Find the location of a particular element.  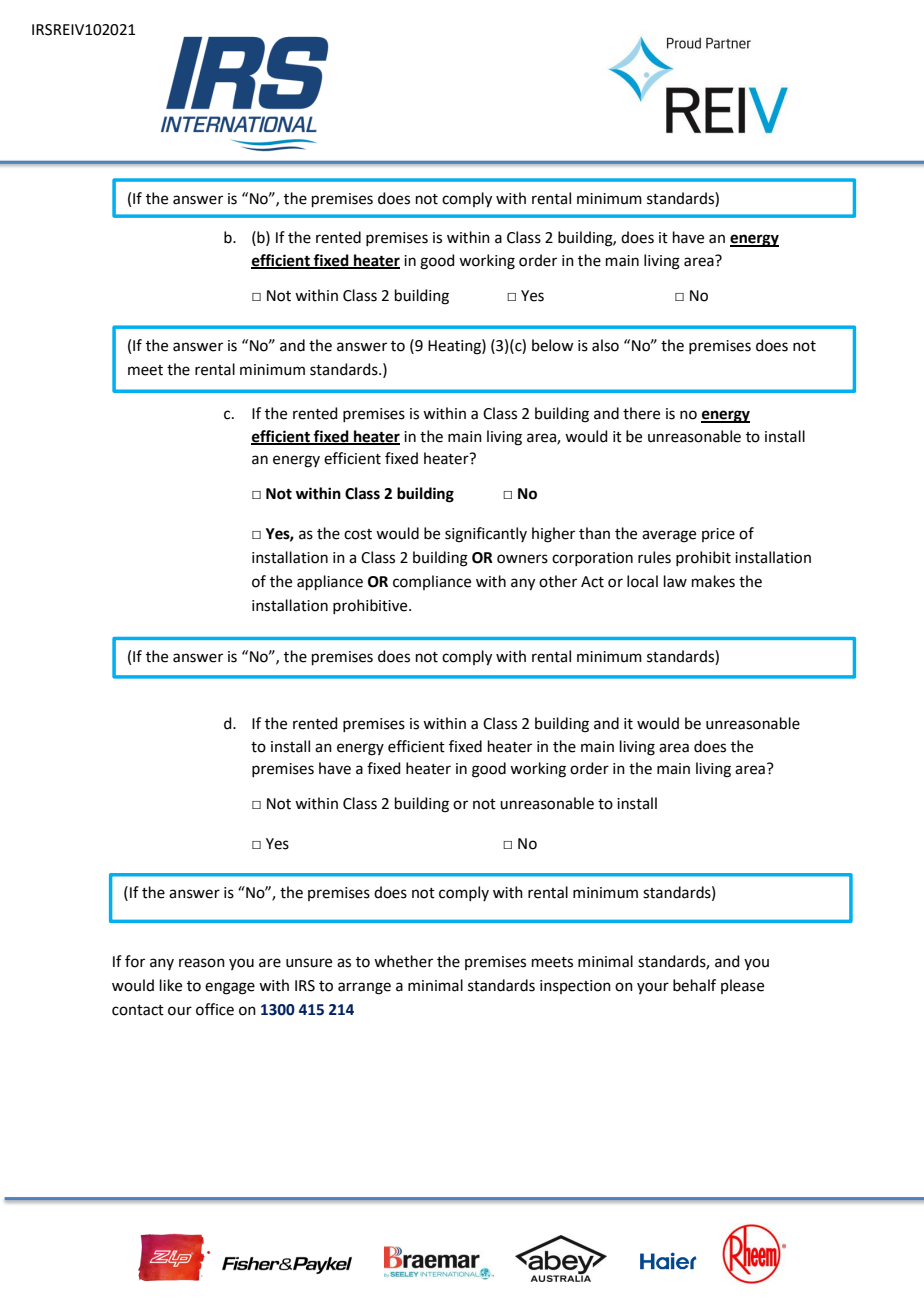

engage is located at coordinates (230, 988).
